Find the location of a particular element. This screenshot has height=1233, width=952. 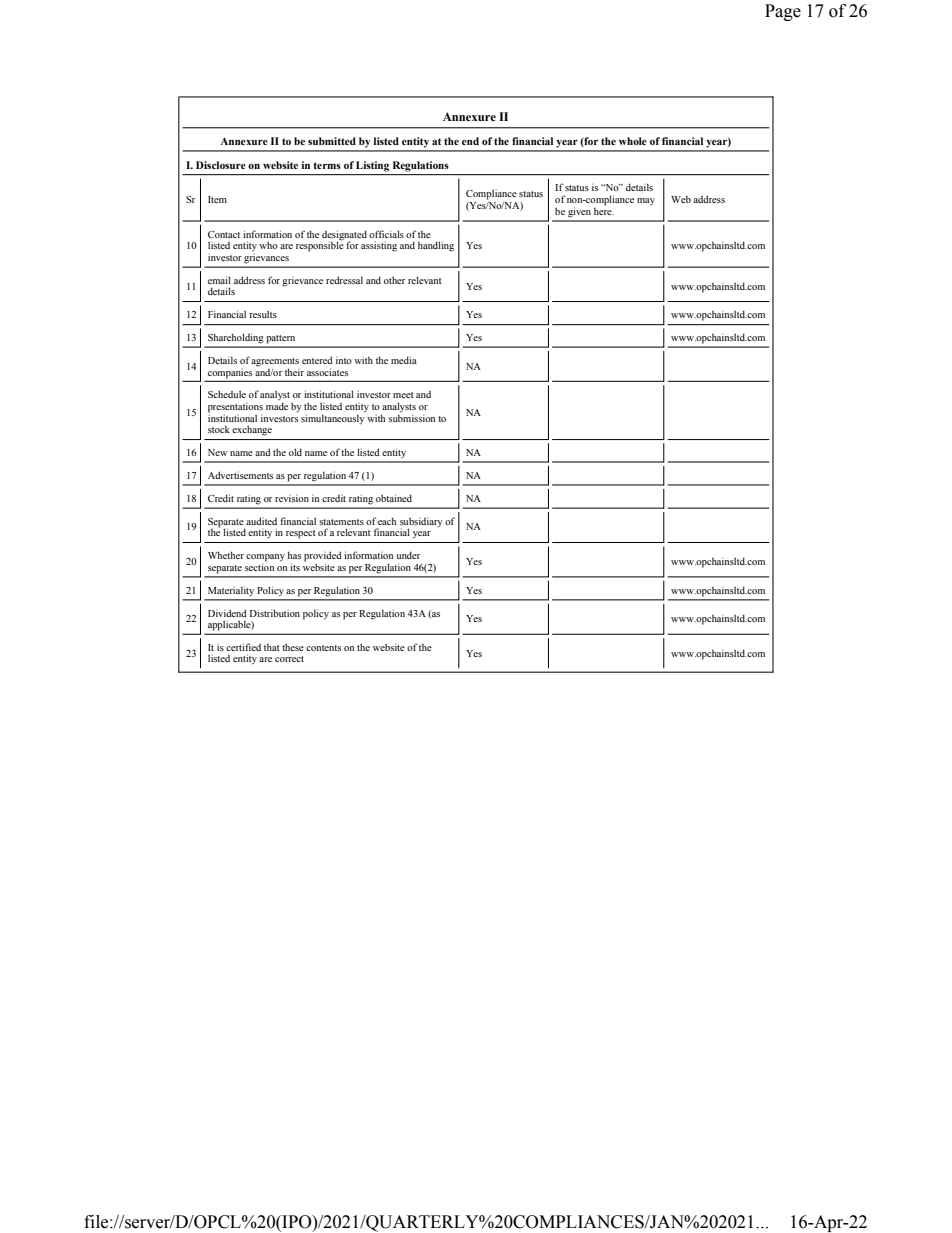

Page is located at coordinates (783, 12).
